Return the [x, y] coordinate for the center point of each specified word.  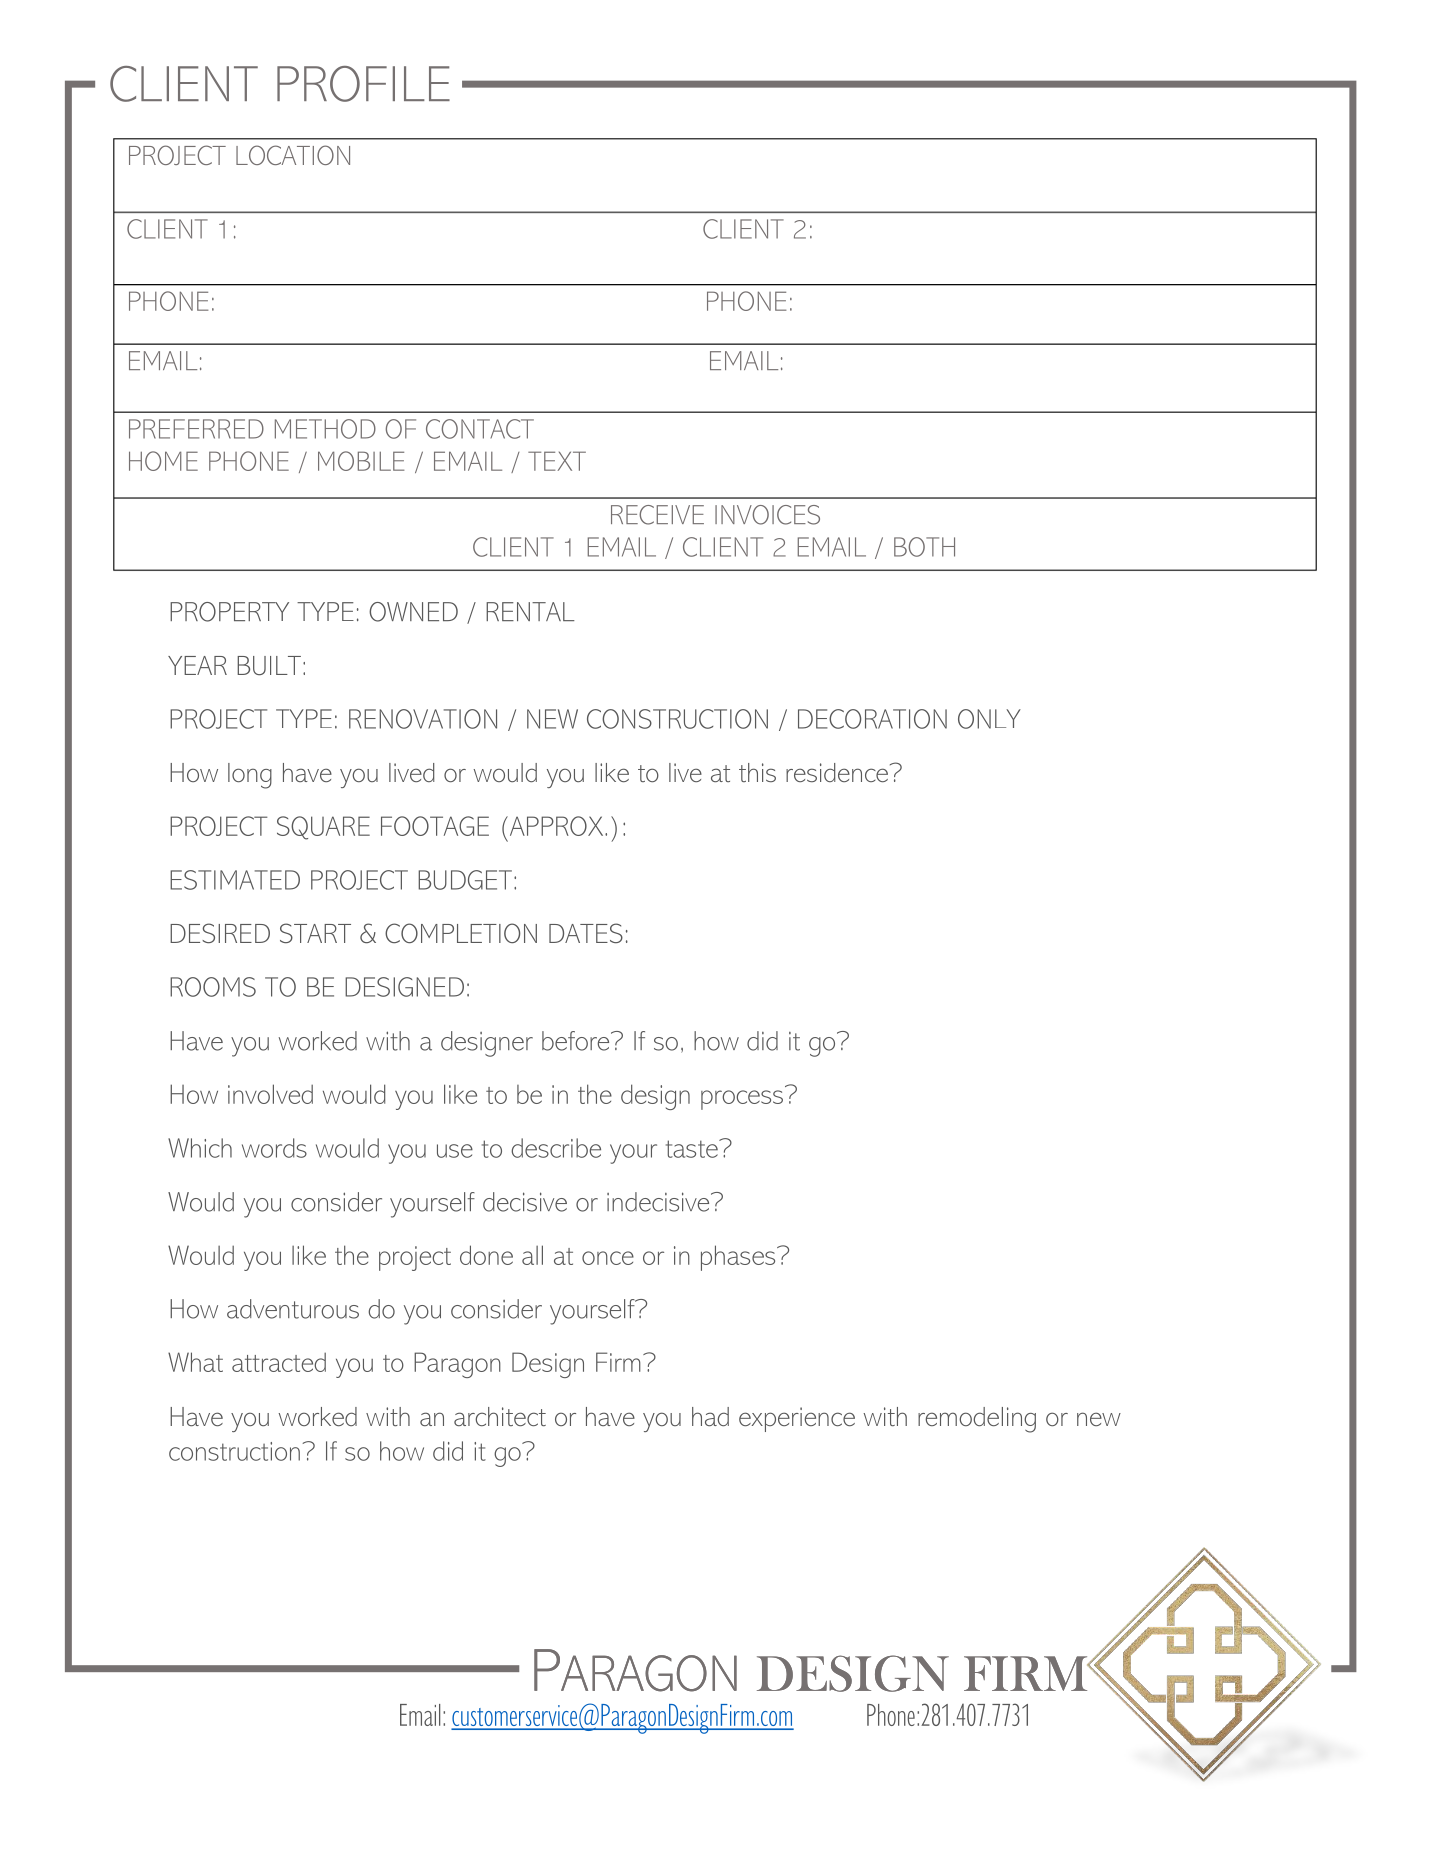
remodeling [977, 1420]
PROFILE [363, 84]
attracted [279, 1362]
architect [500, 1416]
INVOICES [767, 515]
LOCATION [293, 155]
